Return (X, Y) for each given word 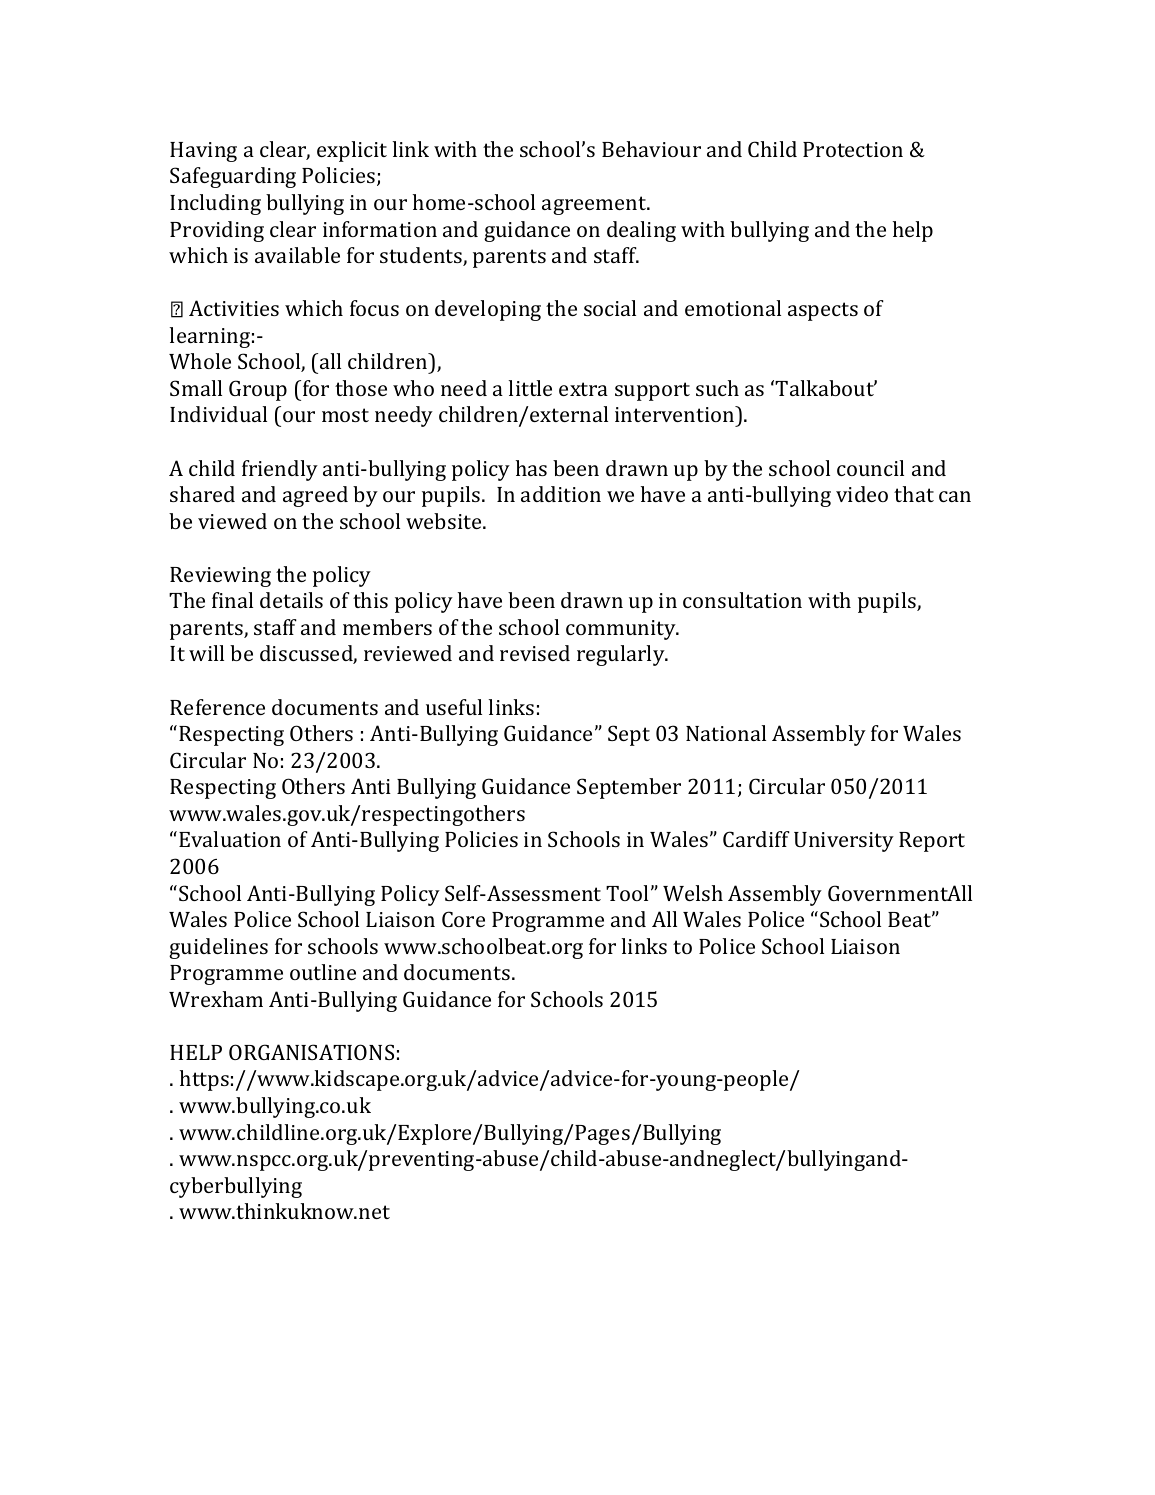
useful (454, 707)
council (870, 468)
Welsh (693, 893)
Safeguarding (233, 177)
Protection (853, 149)
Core (463, 919)
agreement (595, 205)
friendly (280, 470)
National (726, 733)
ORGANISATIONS (311, 1052)
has (531, 468)
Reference (217, 707)
